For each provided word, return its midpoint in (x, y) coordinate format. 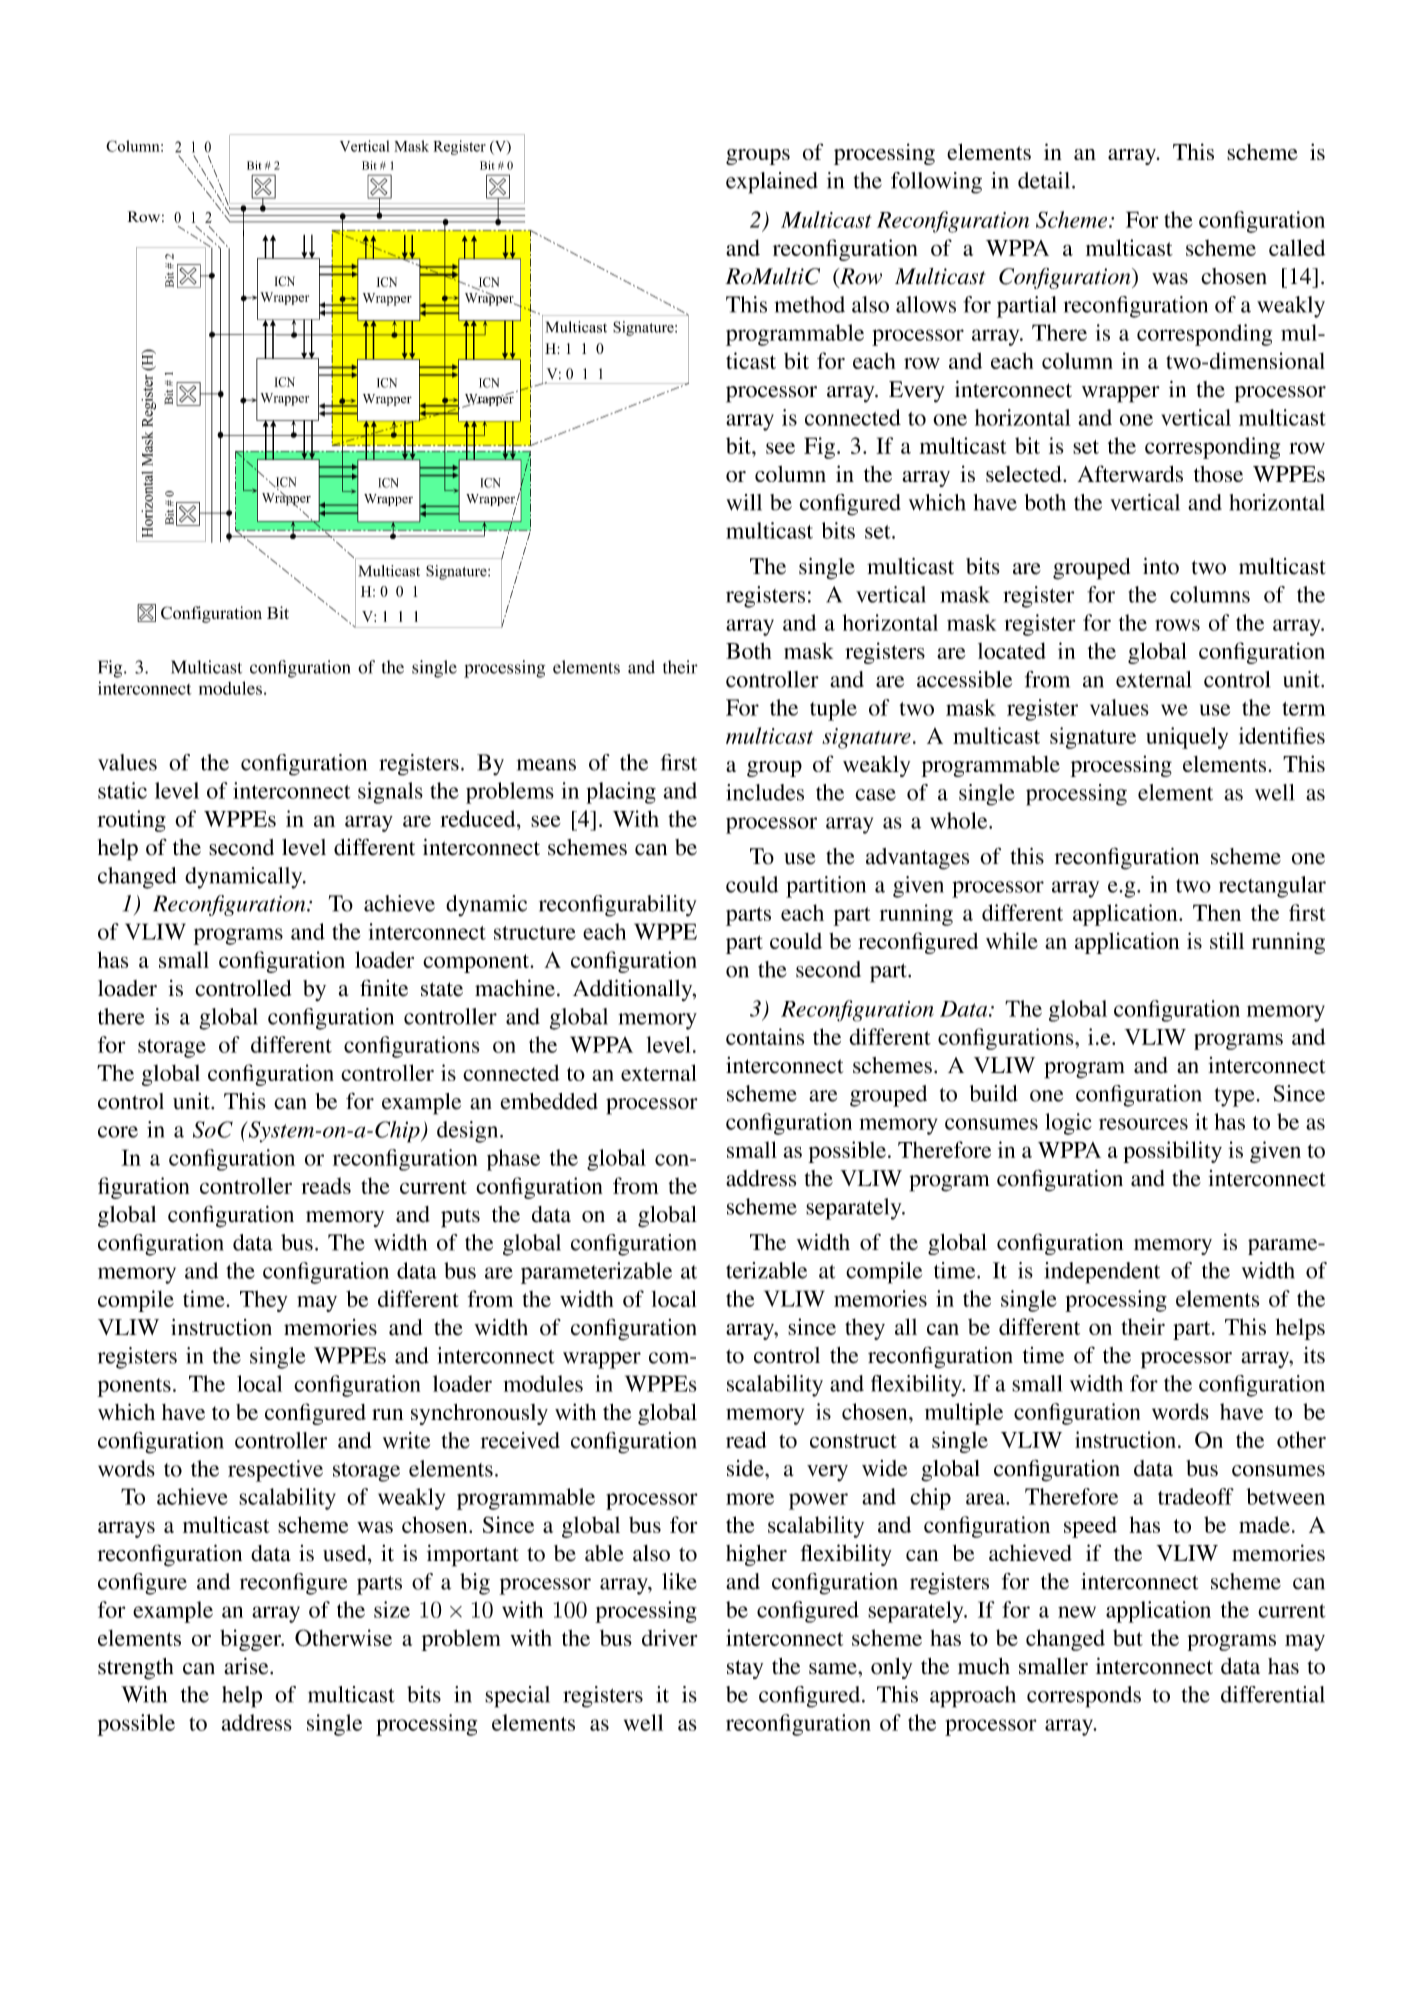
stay (745, 1669)
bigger (251, 1640)
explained (772, 183)
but (1128, 1637)
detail (1045, 180)
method (809, 304)
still (1227, 940)
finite (384, 988)
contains (765, 1036)
